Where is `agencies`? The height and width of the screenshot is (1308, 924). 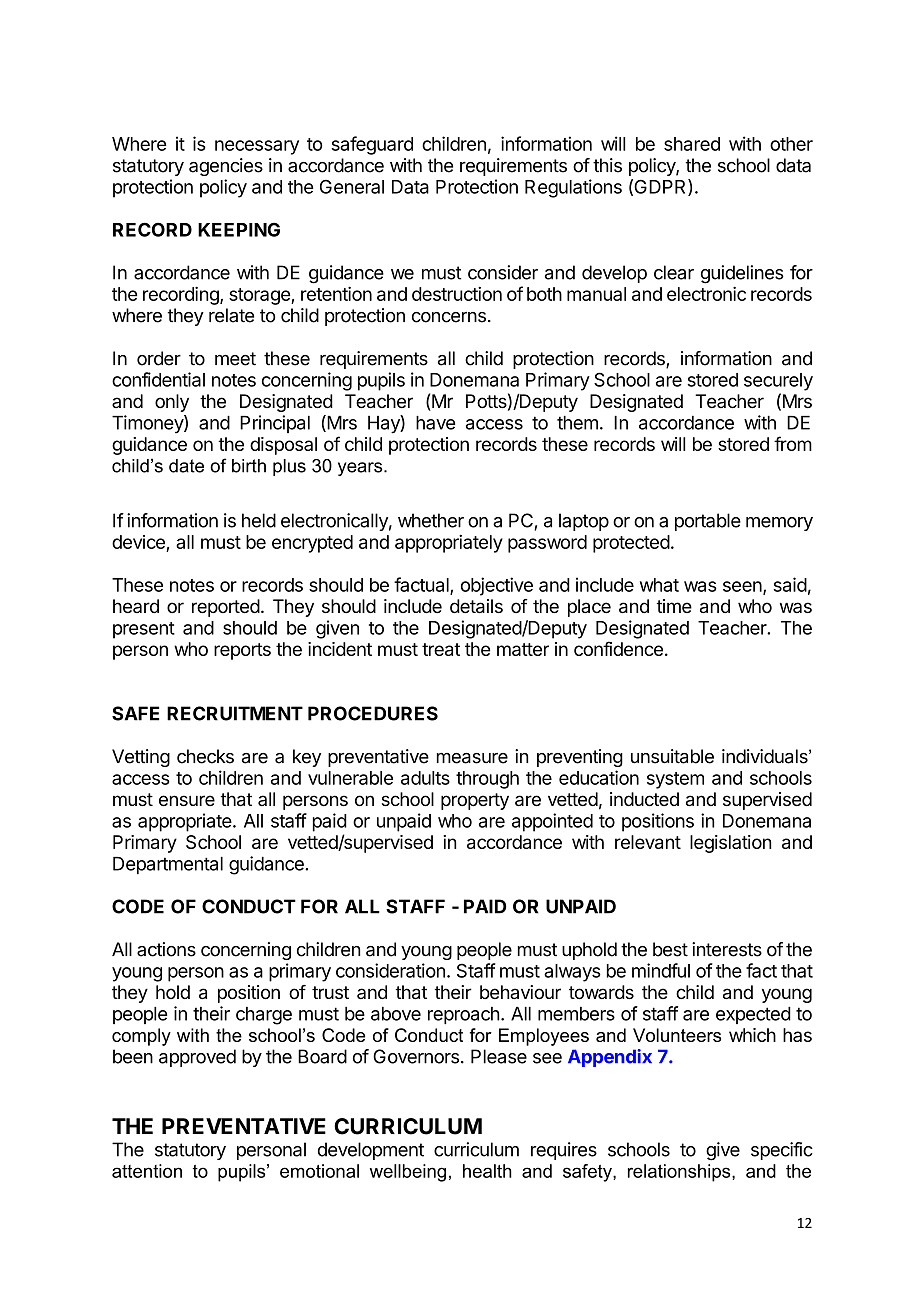
agencies is located at coordinates (226, 167).
